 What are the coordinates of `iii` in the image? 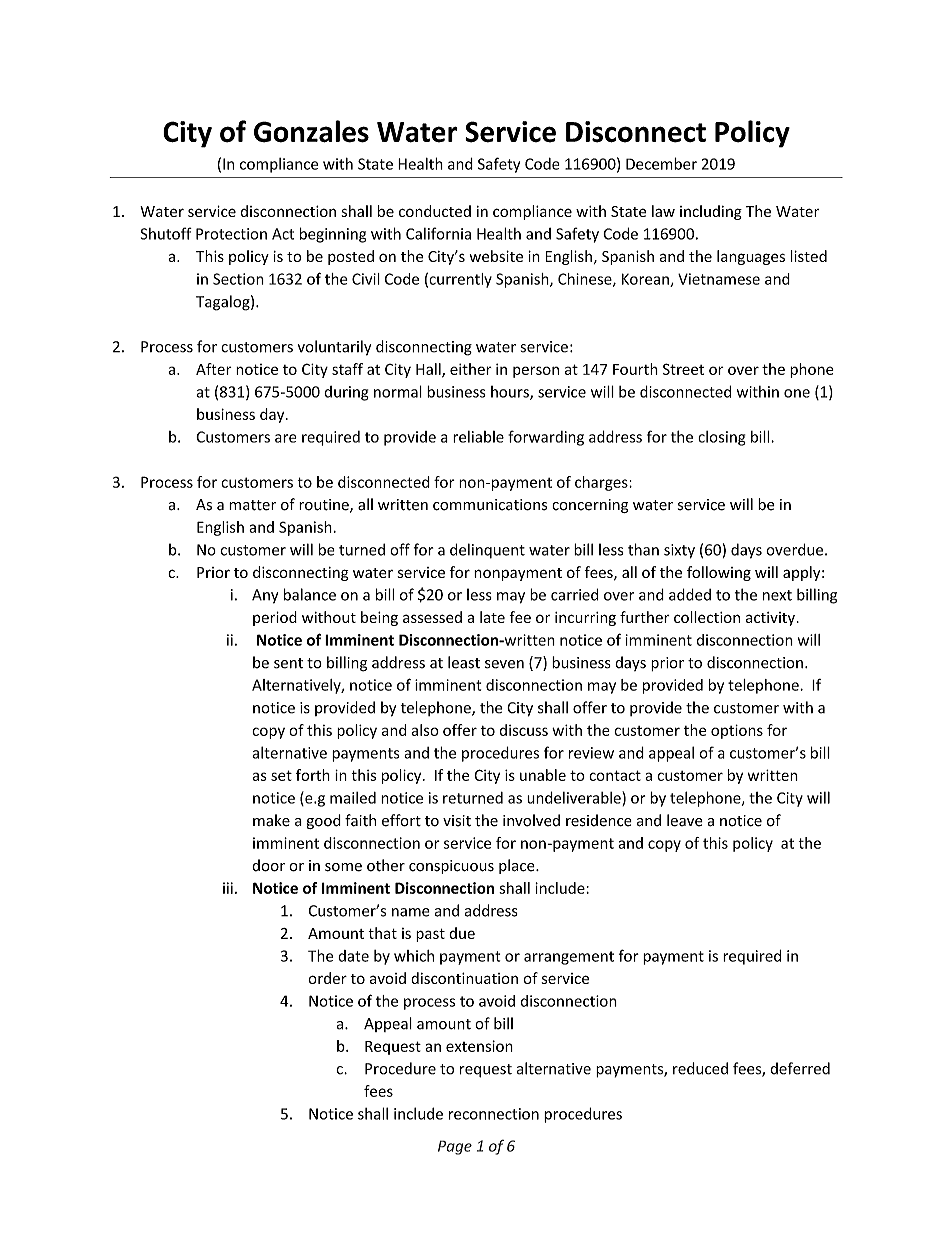 It's located at (228, 888).
